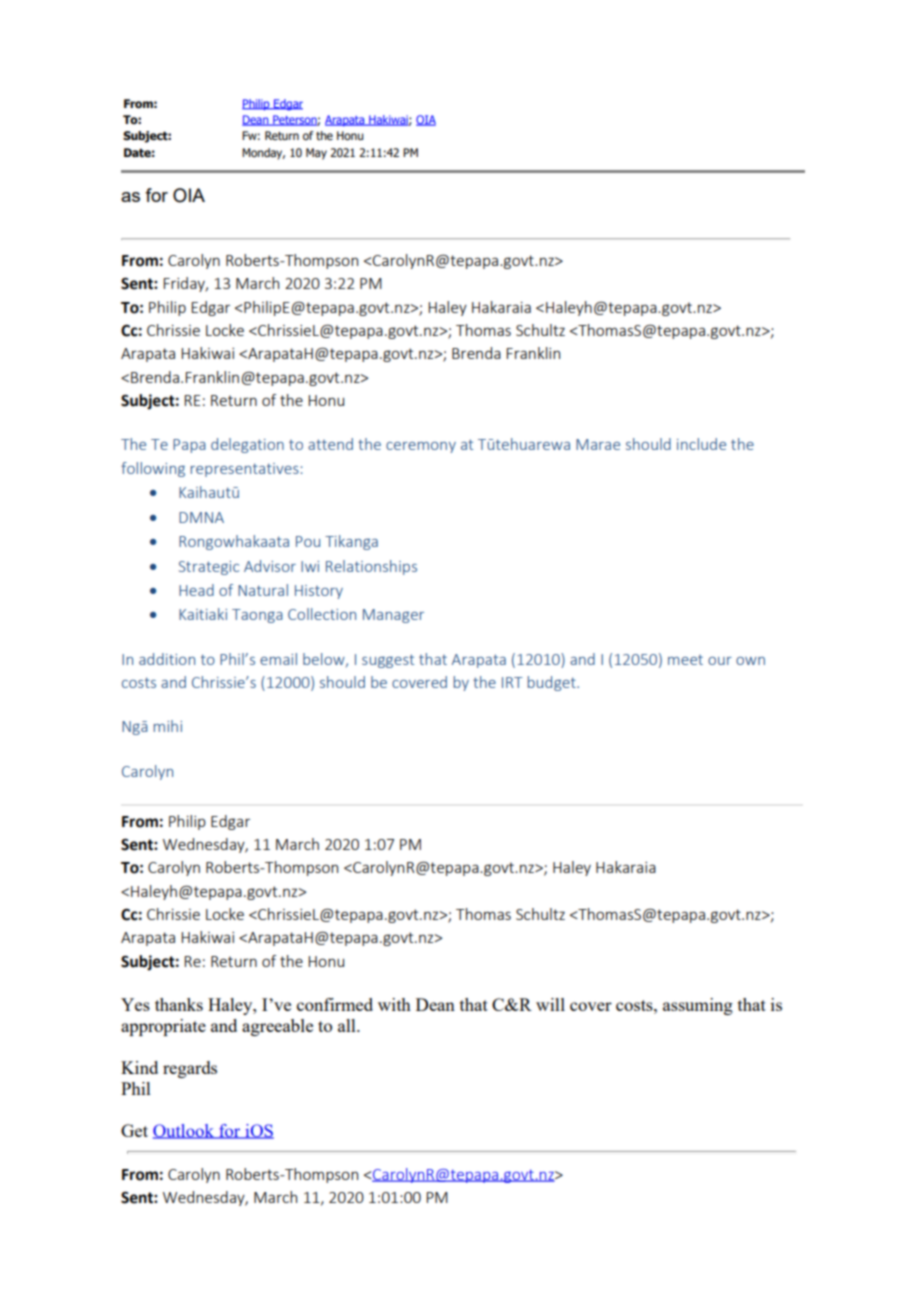 This screenshot has height=1307, width=924. Describe the element at coordinates (685, 660) in the screenshot. I see `meet` at that location.
